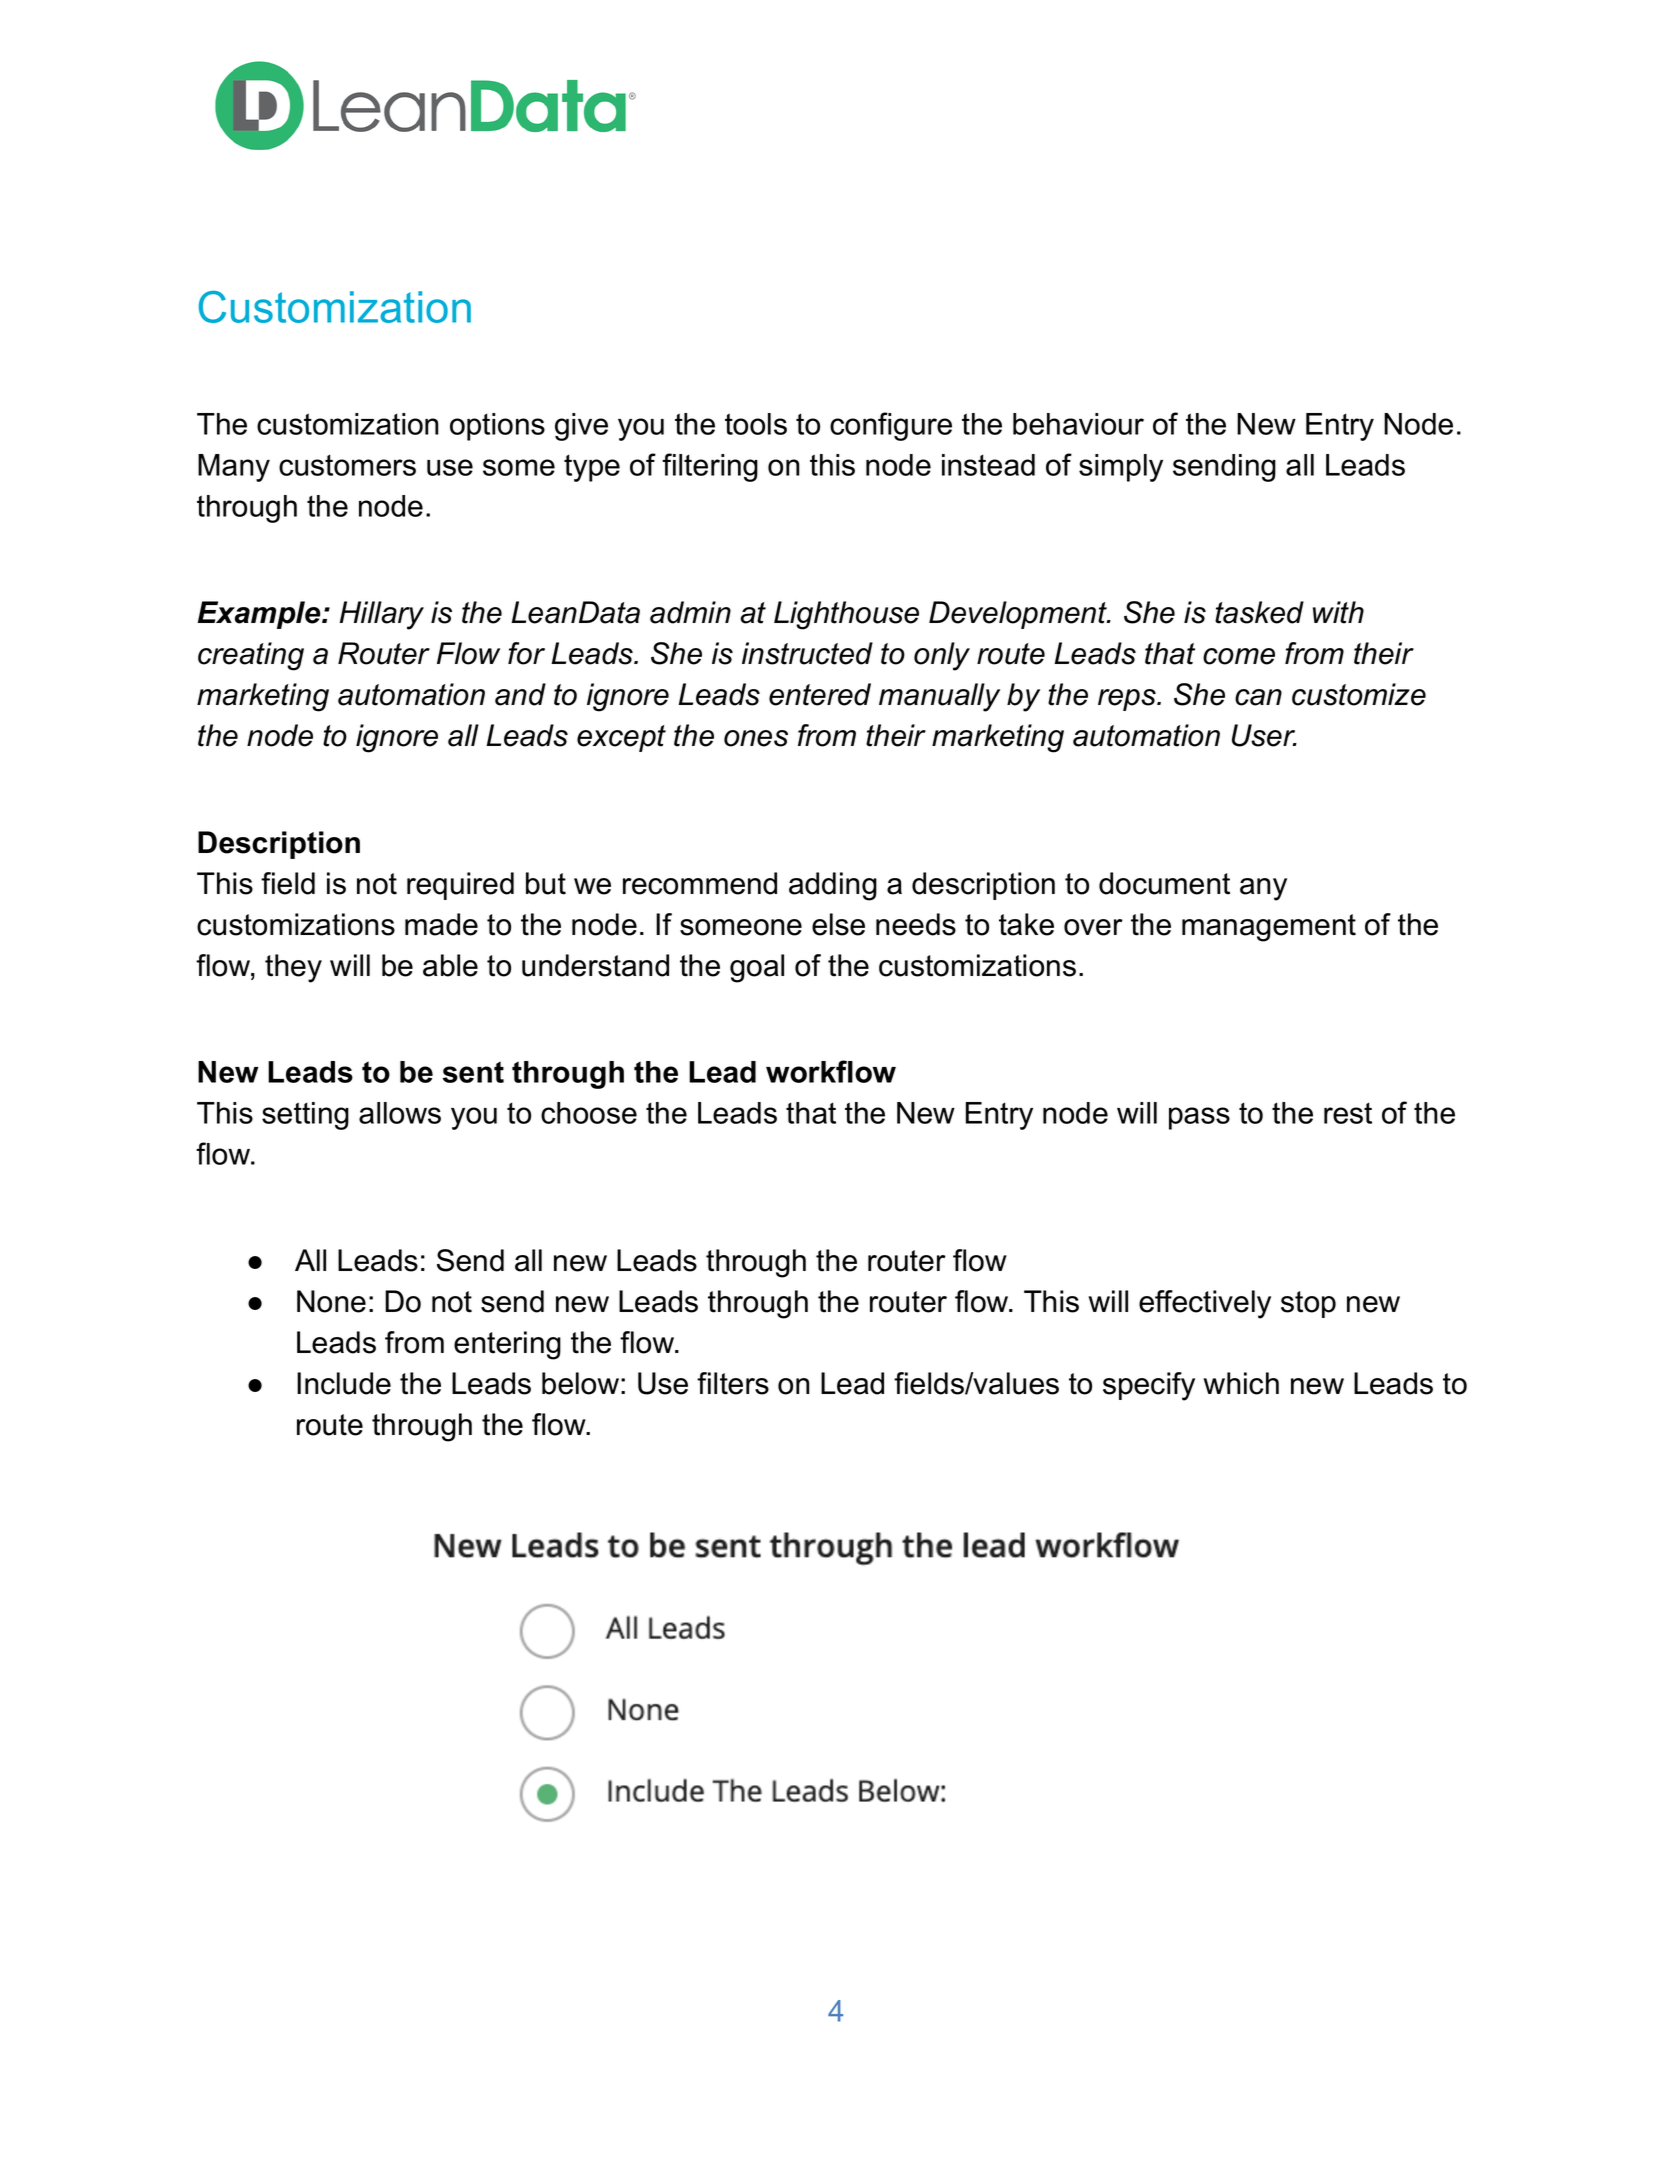 This screenshot has width=1673, height=2165. I want to click on simply, so click(1121, 468).
